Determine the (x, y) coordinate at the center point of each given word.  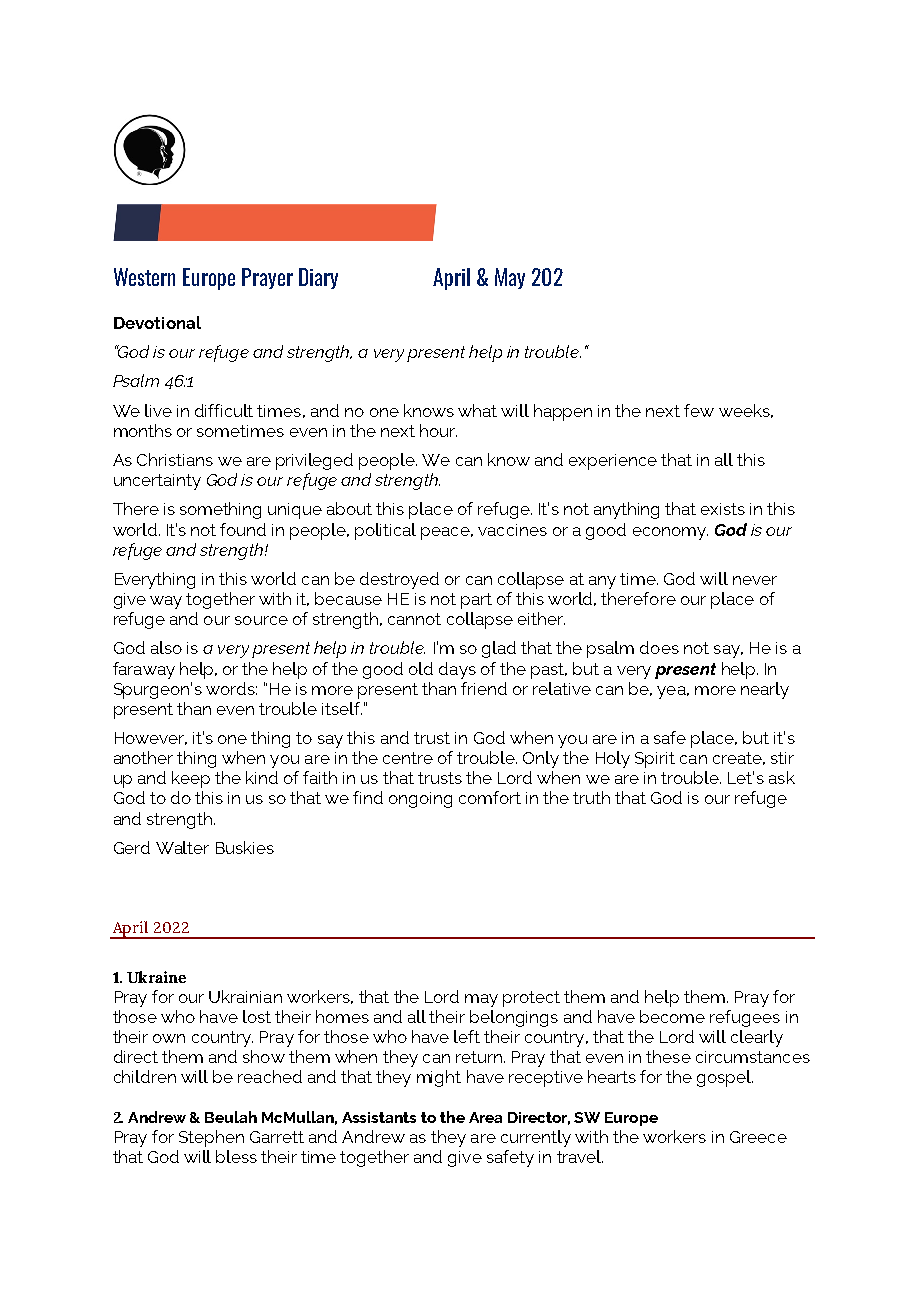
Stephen (211, 1138)
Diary (318, 278)
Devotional (157, 322)
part (476, 601)
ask (782, 777)
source (261, 620)
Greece (758, 1137)
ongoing (420, 800)
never (755, 580)
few (699, 410)
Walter (182, 847)
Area (485, 1117)
